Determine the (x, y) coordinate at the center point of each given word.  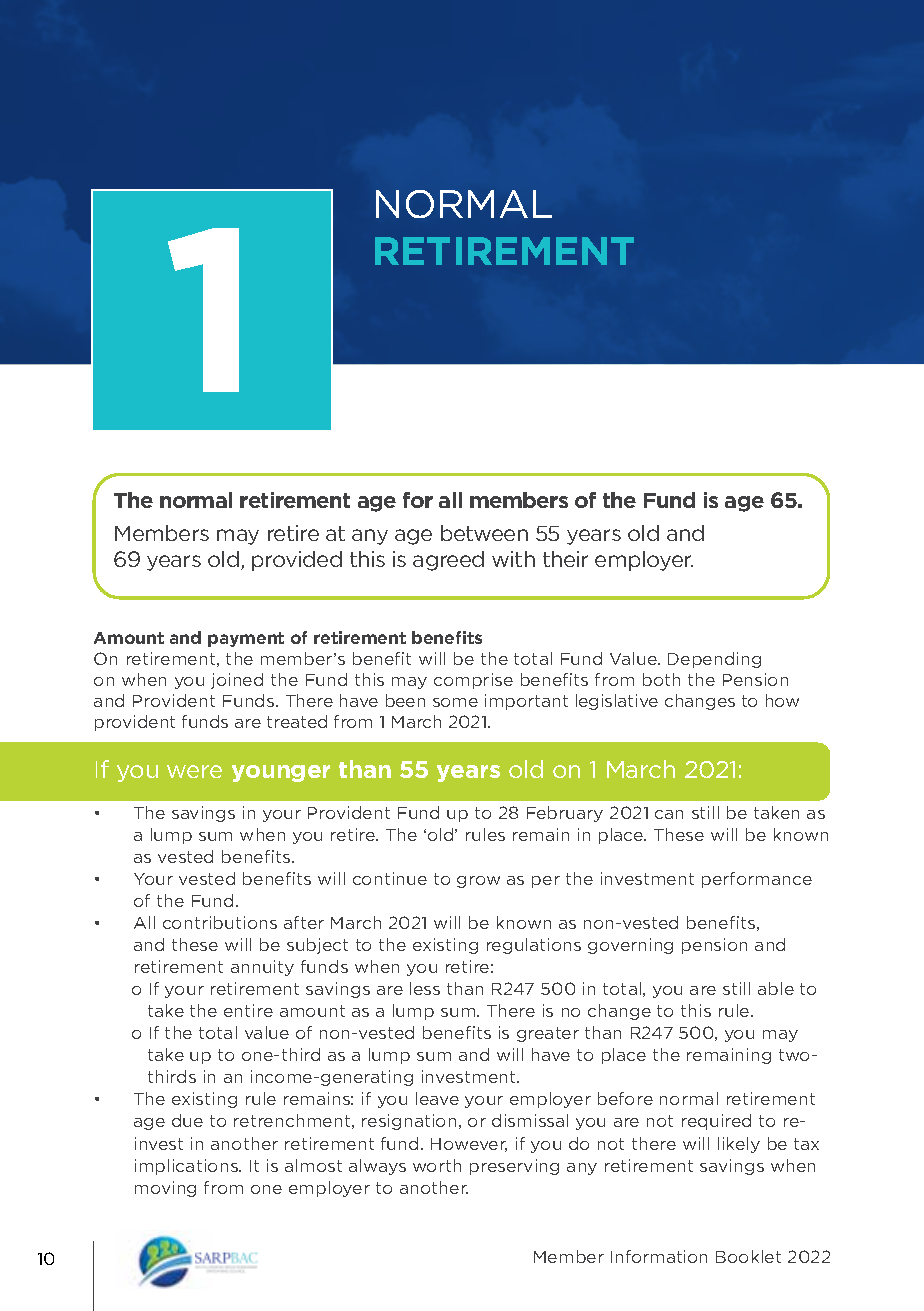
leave (437, 1098)
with (513, 559)
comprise (473, 681)
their (565, 559)
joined (237, 681)
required (716, 1122)
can (669, 814)
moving (165, 1189)
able (776, 988)
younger (281, 773)
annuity (262, 968)
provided (297, 561)
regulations (534, 946)
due (187, 1120)
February (565, 814)
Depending (714, 660)
